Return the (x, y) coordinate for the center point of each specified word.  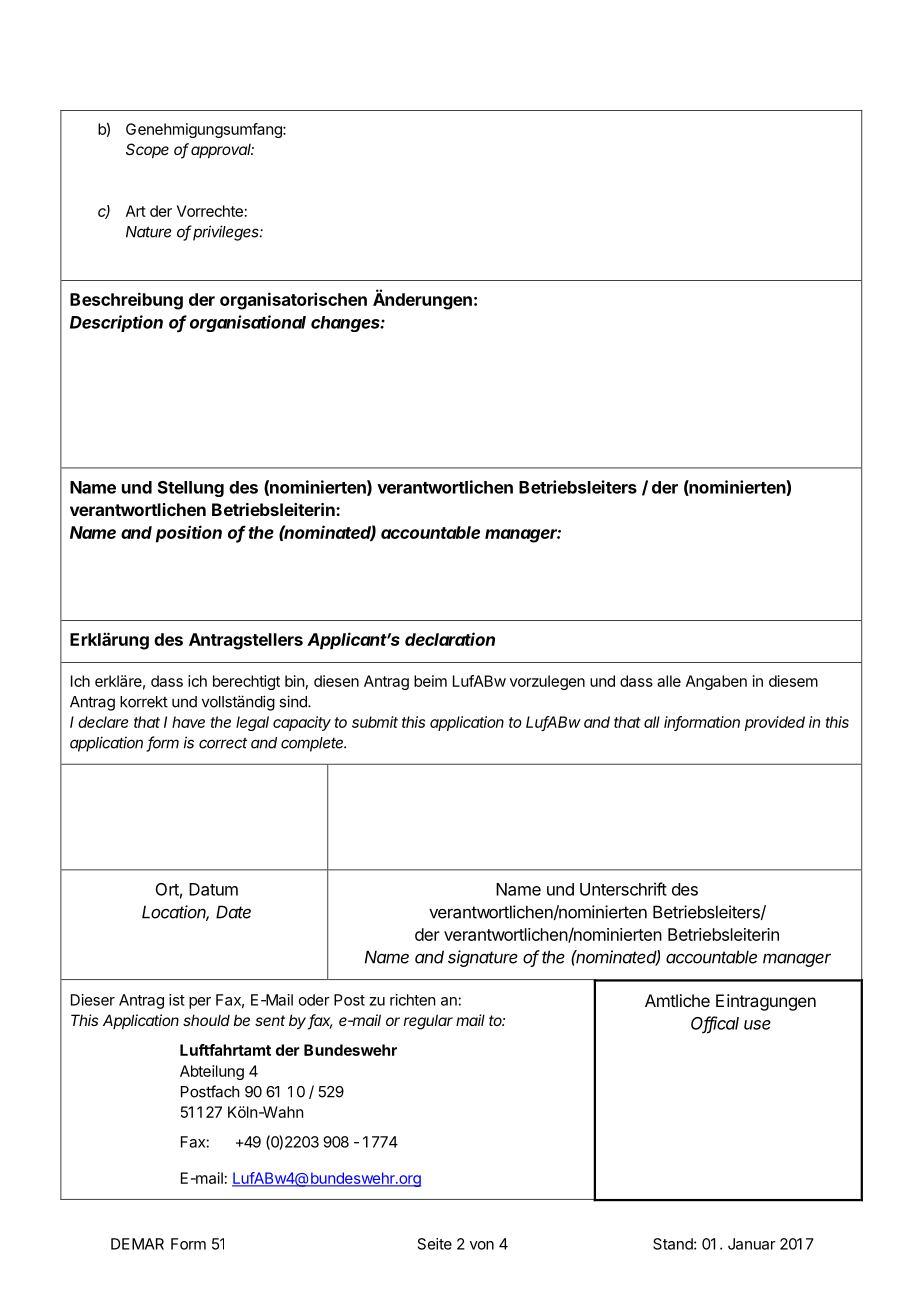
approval (222, 151)
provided (775, 723)
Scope (147, 150)
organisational (248, 323)
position (189, 534)
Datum (213, 889)
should (206, 1020)
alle (669, 681)
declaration (450, 639)
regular (428, 1022)
